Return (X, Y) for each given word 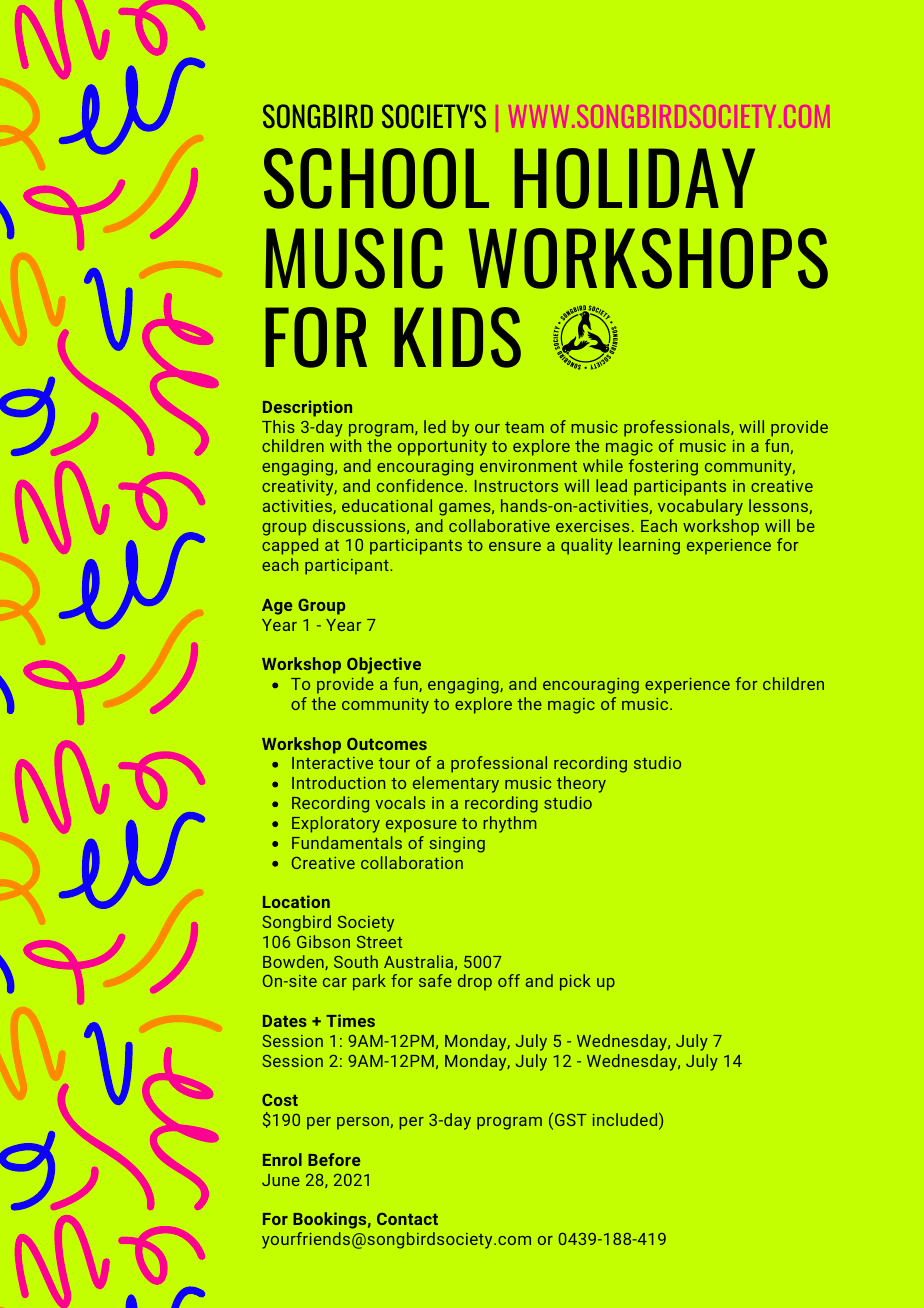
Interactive (332, 763)
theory (581, 784)
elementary (456, 784)
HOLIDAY (634, 178)
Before (334, 1159)
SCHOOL (376, 178)
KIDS (457, 337)
